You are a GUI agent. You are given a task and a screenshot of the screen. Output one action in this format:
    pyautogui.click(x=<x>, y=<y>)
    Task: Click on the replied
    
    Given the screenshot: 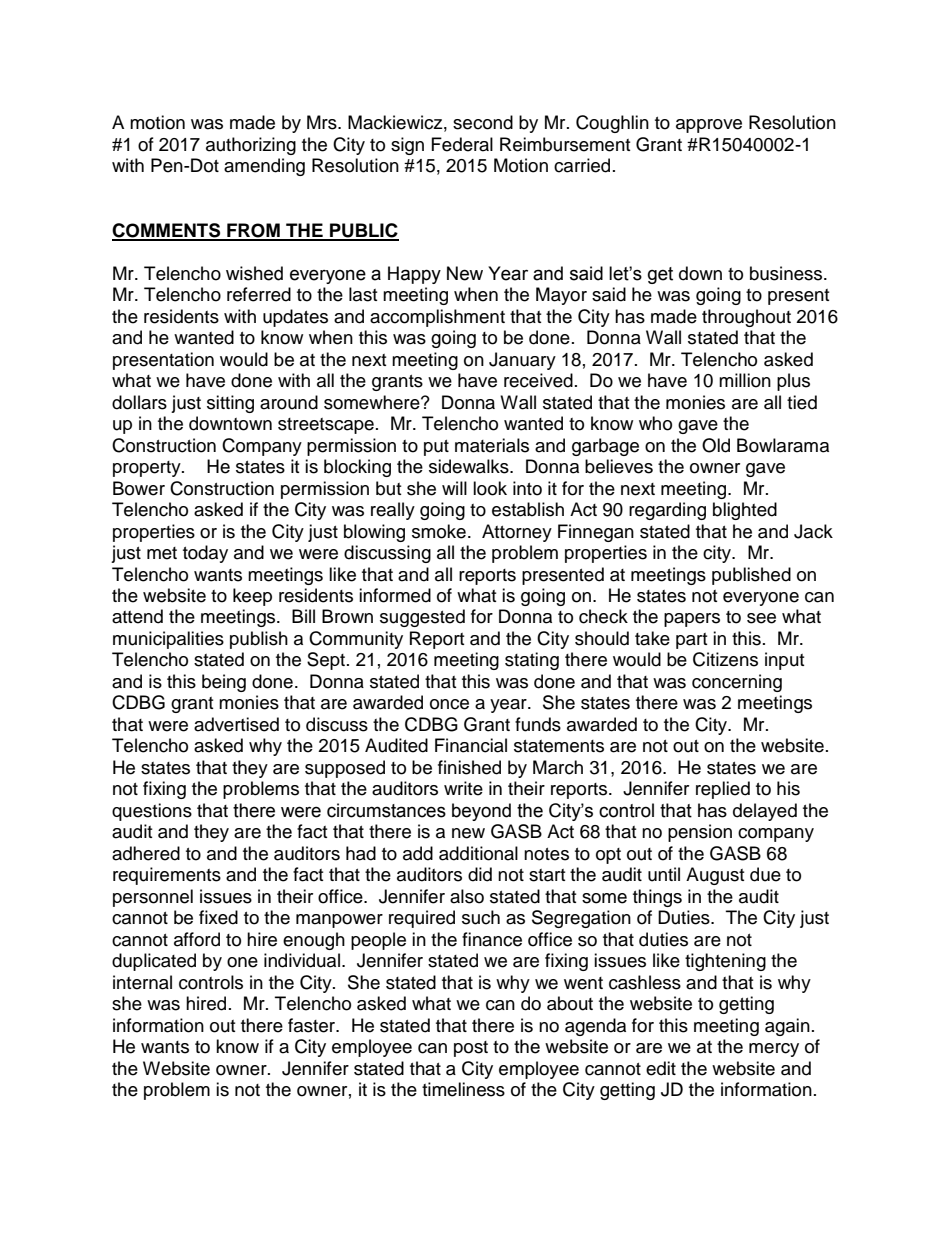 What is the action you would take?
    pyautogui.click(x=723, y=790)
